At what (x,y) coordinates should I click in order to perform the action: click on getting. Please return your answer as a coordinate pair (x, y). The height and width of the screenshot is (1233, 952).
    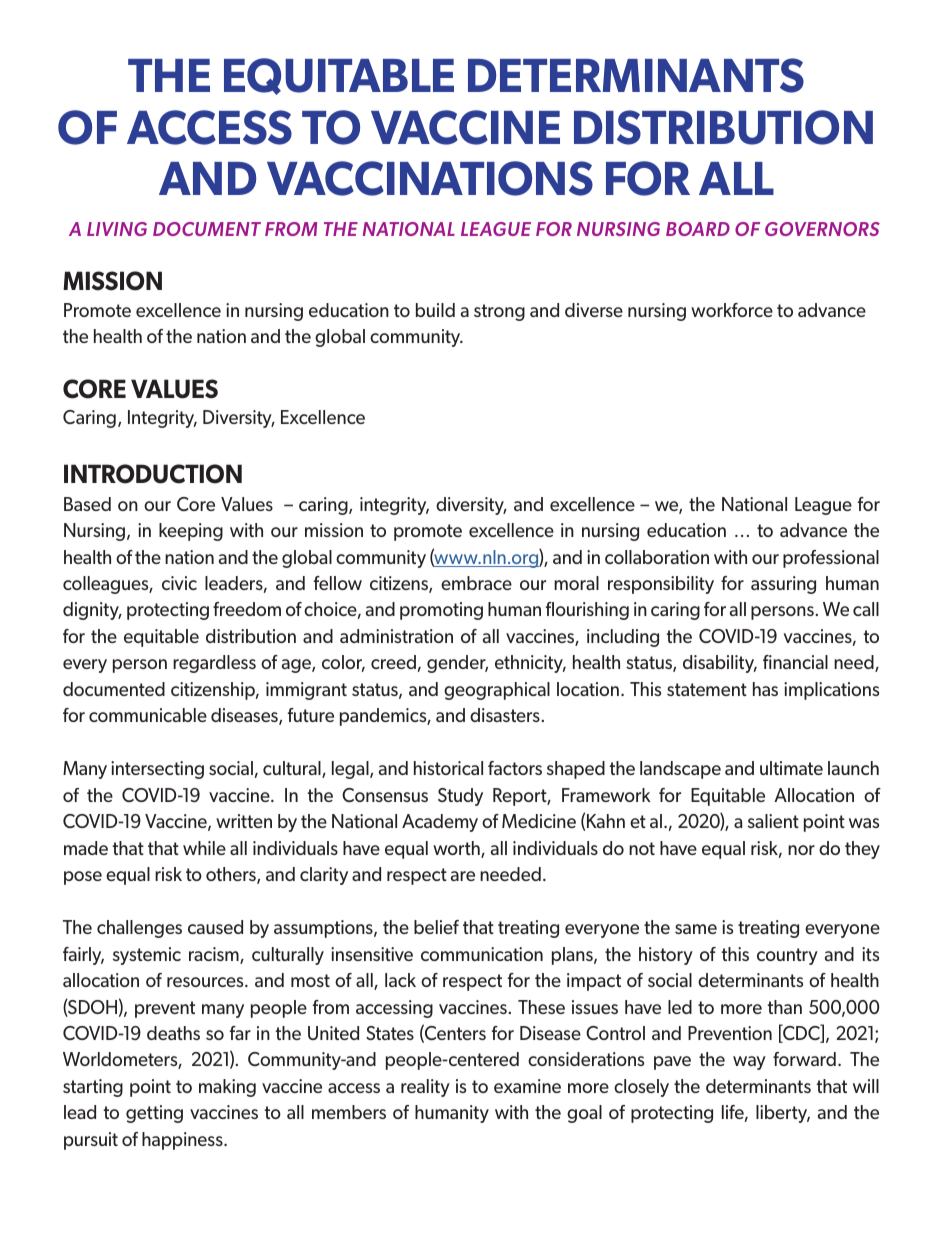
    Looking at the image, I should click on (154, 1114).
